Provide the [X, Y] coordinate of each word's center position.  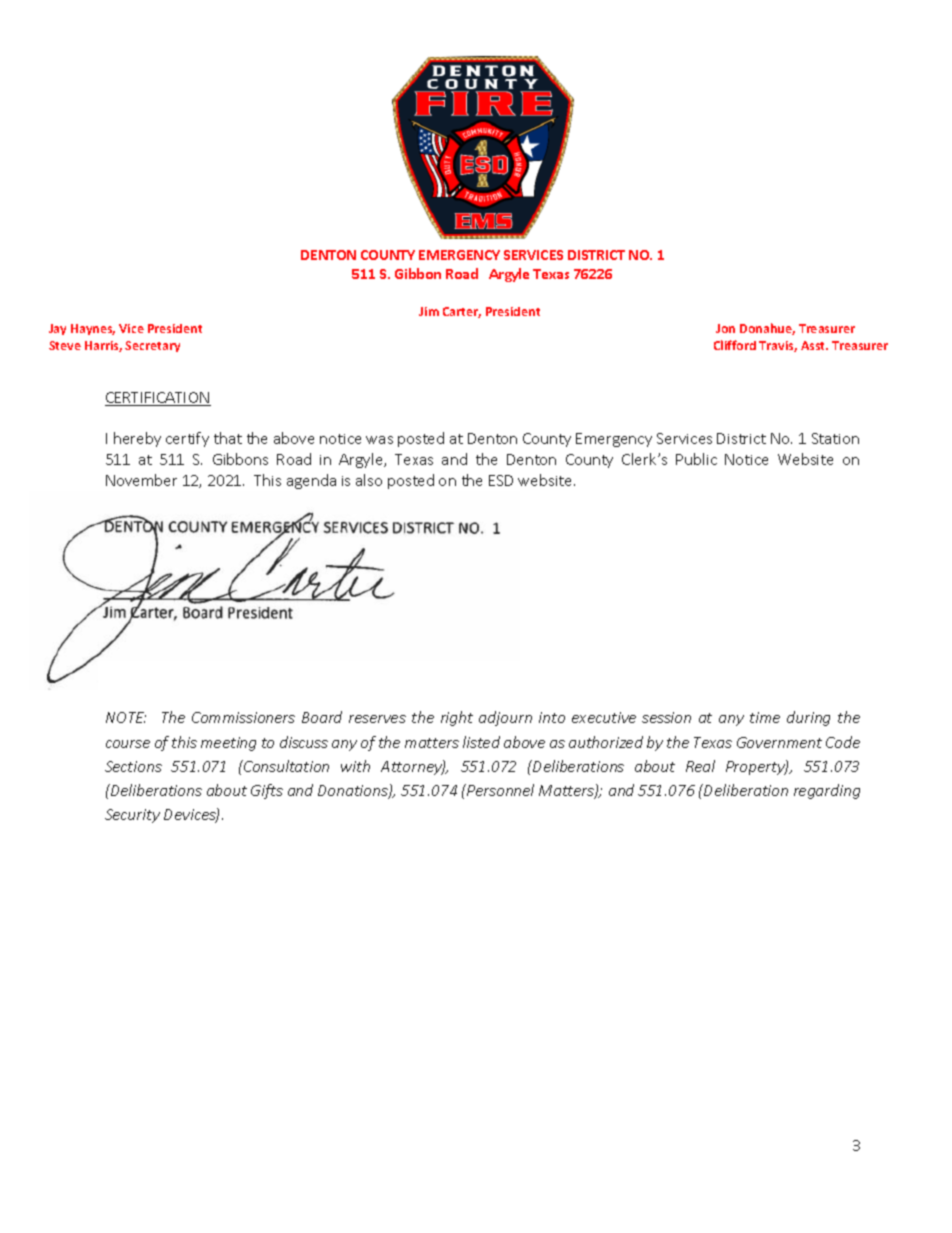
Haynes [93, 329]
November [141, 480]
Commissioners [243, 717]
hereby [137, 439]
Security [132, 816]
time [765, 717]
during [808, 718]
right [457, 718]
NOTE [126, 717]
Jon [725, 328]
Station [835, 438]
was [379, 440]
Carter [462, 312]
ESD [501, 480]
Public [696, 459]
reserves [377, 719]
